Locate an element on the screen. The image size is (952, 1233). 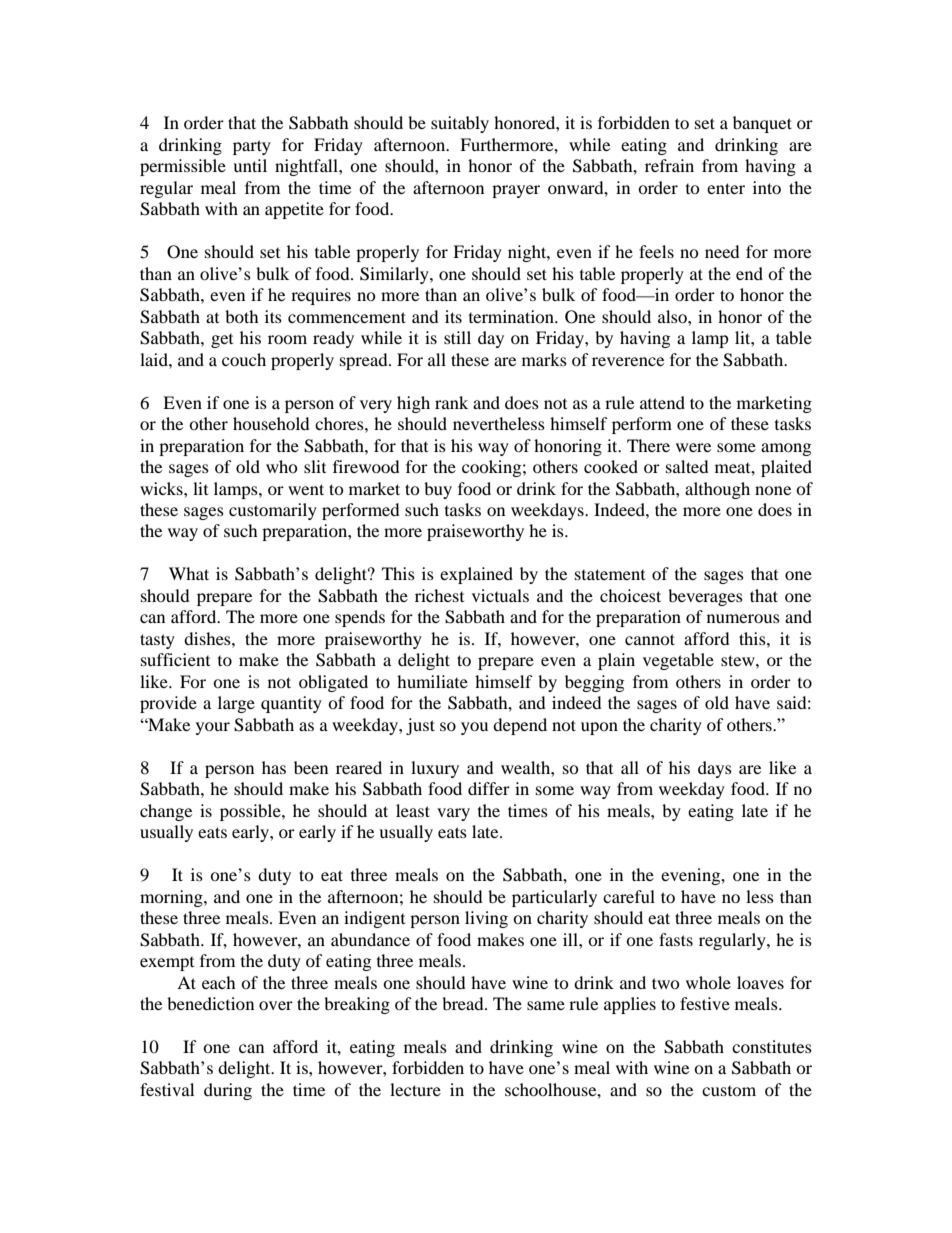
suitably is located at coordinates (460, 124).
